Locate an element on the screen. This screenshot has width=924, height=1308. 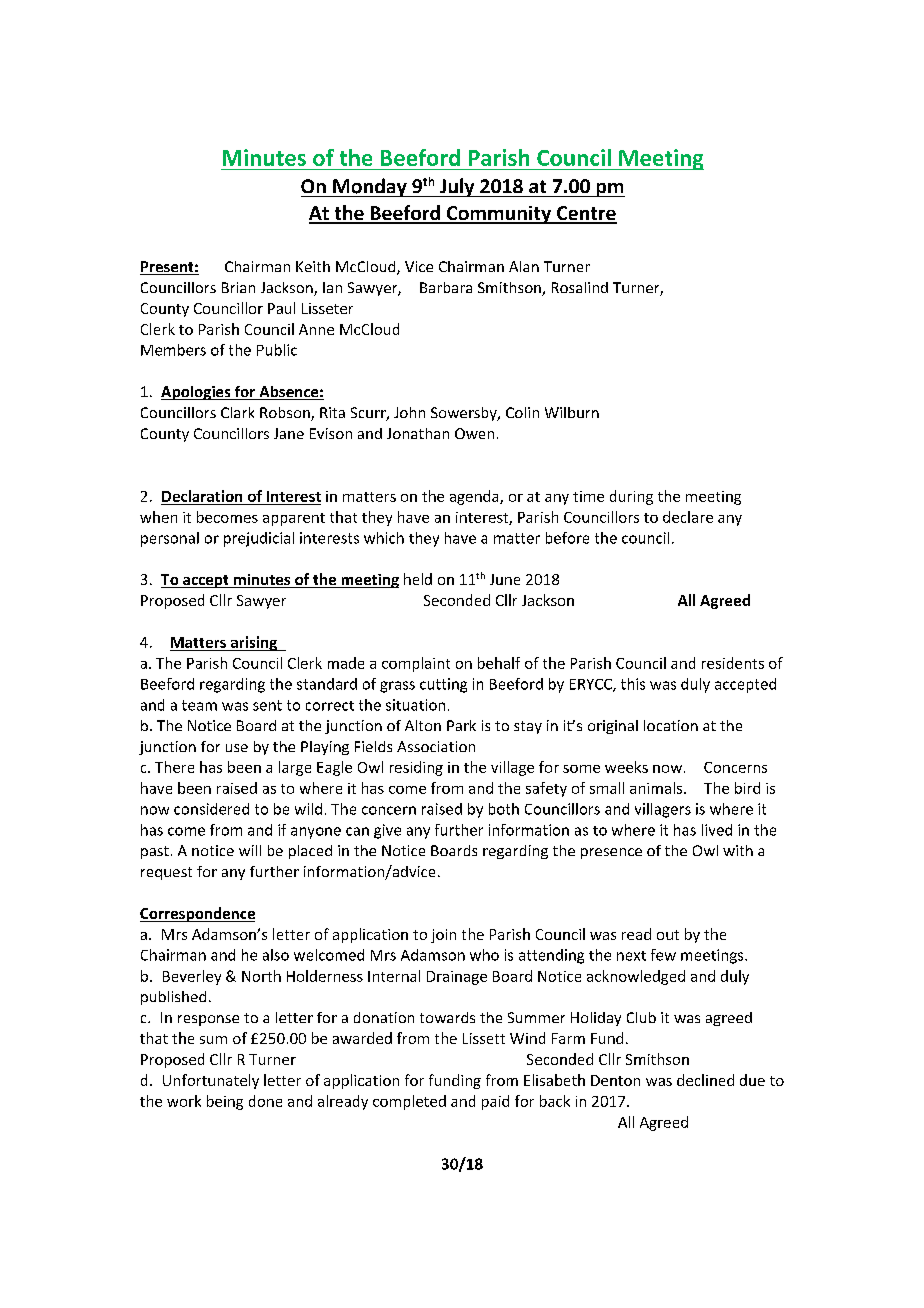
Unfortunately is located at coordinates (211, 1081).
